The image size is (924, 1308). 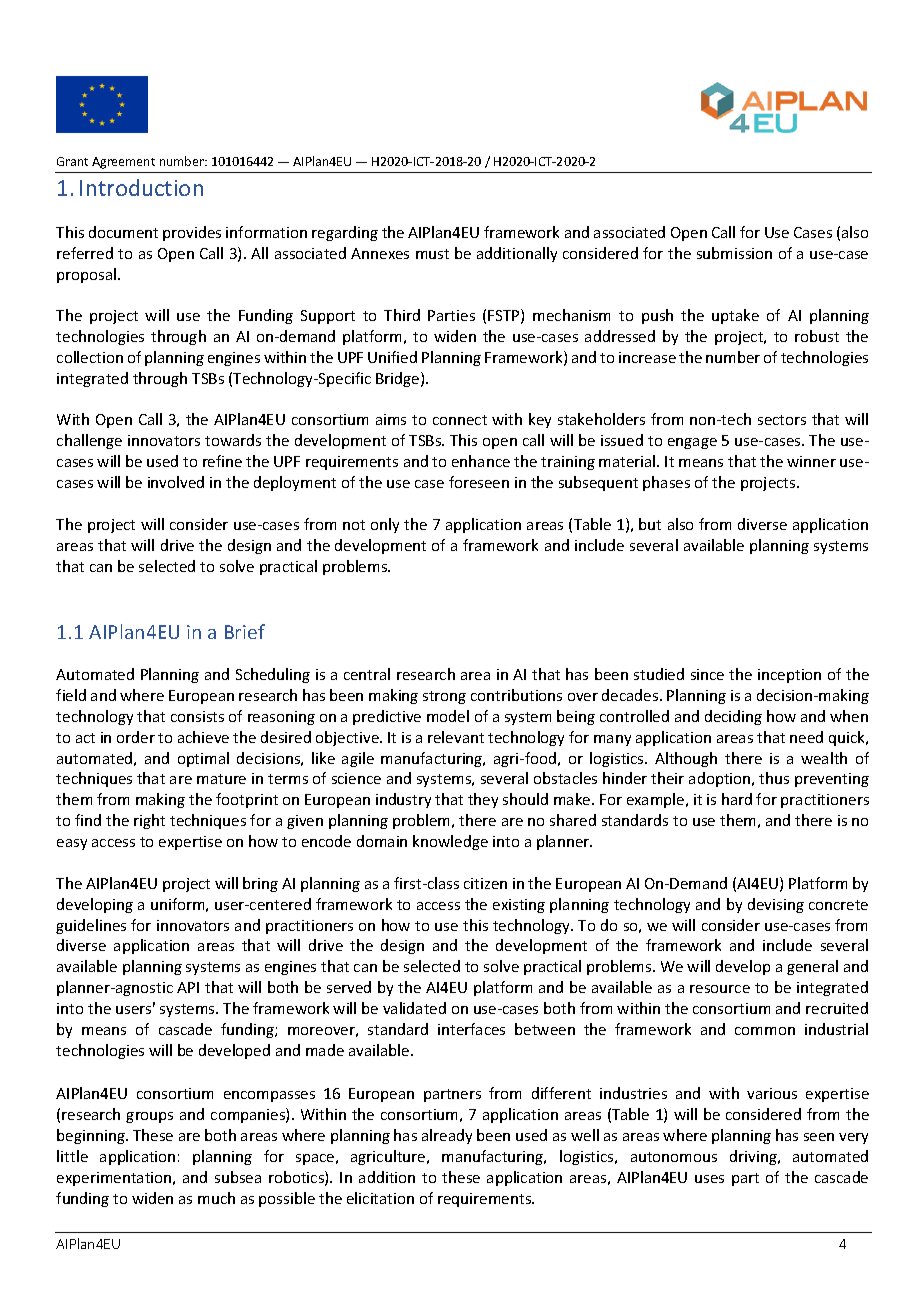 I want to click on Introduction, so click(x=141, y=187).
